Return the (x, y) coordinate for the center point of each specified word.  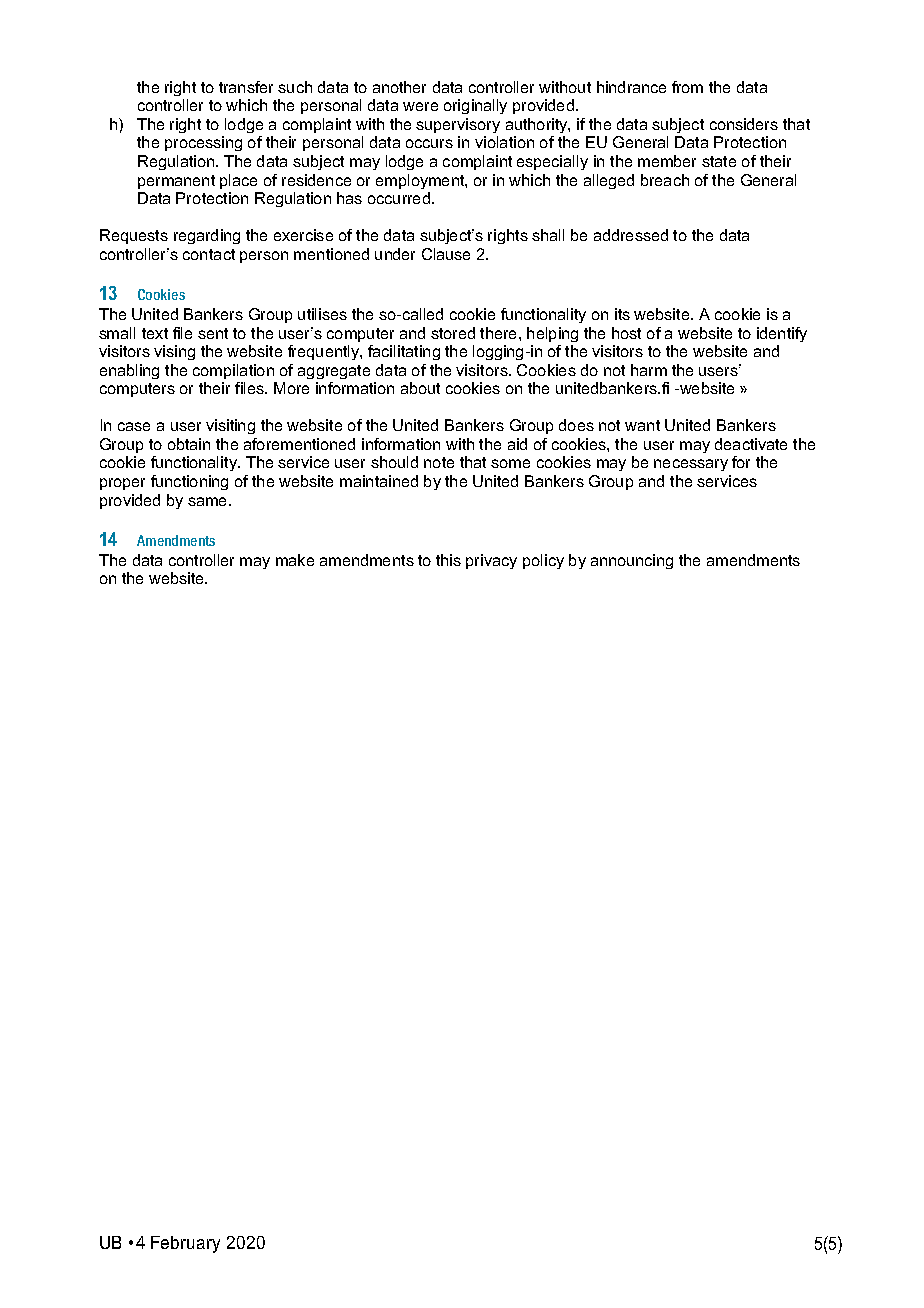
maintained (379, 481)
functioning (189, 482)
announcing (632, 561)
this (448, 560)
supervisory (458, 125)
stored (453, 333)
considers (744, 124)
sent (213, 333)
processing (203, 143)
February (185, 1244)
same (207, 501)
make (295, 560)
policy (543, 561)
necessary (691, 465)
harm (649, 370)
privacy (491, 561)
